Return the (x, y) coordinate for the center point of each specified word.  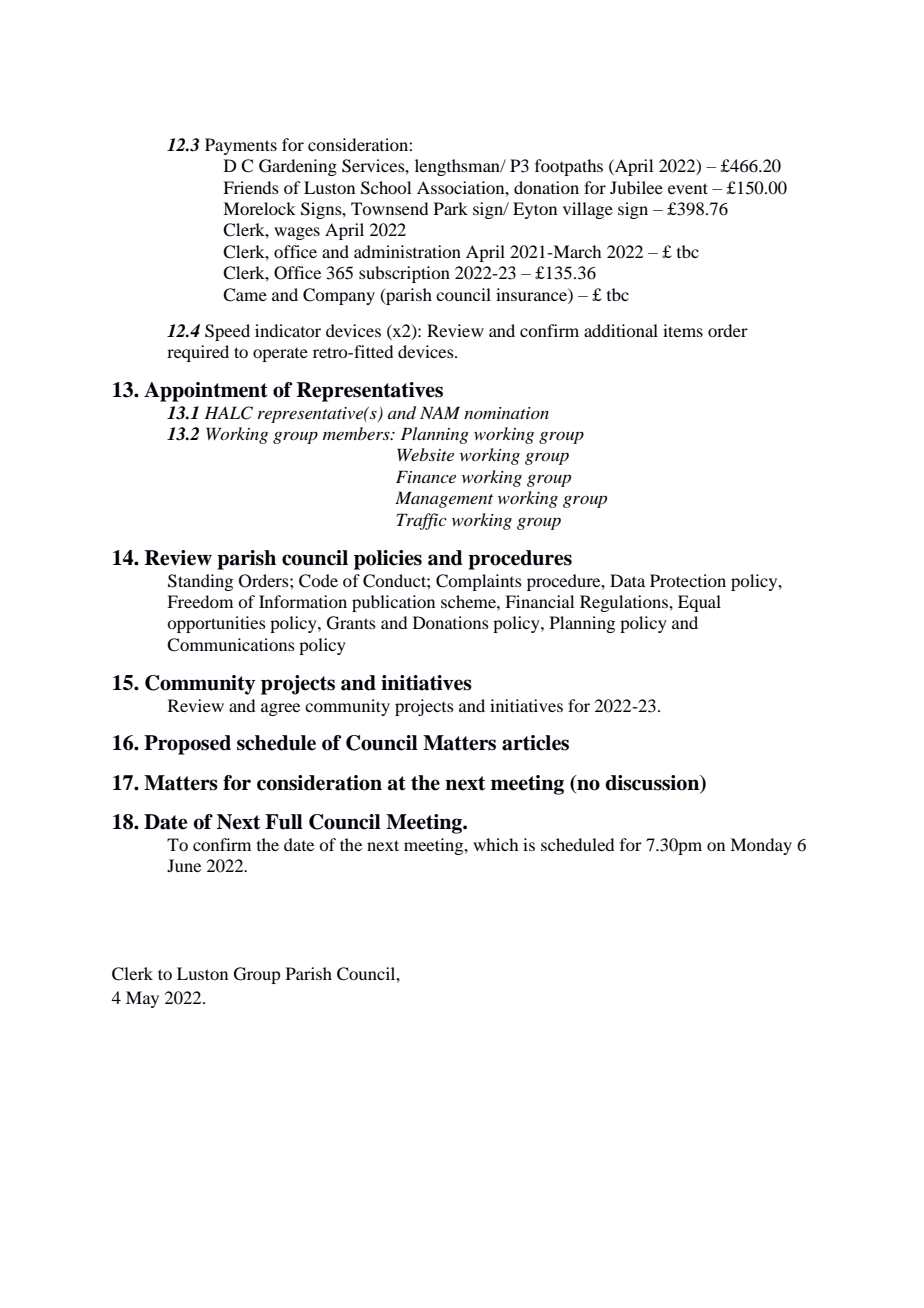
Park (451, 208)
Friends (251, 187)
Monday (761, 846)
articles (535, 743)
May (142, 999)
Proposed (187, 745)
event (688, 188)
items (683, 330)
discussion (653, 783)
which (495, 844)
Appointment (206, 392)
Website (425, 454)
